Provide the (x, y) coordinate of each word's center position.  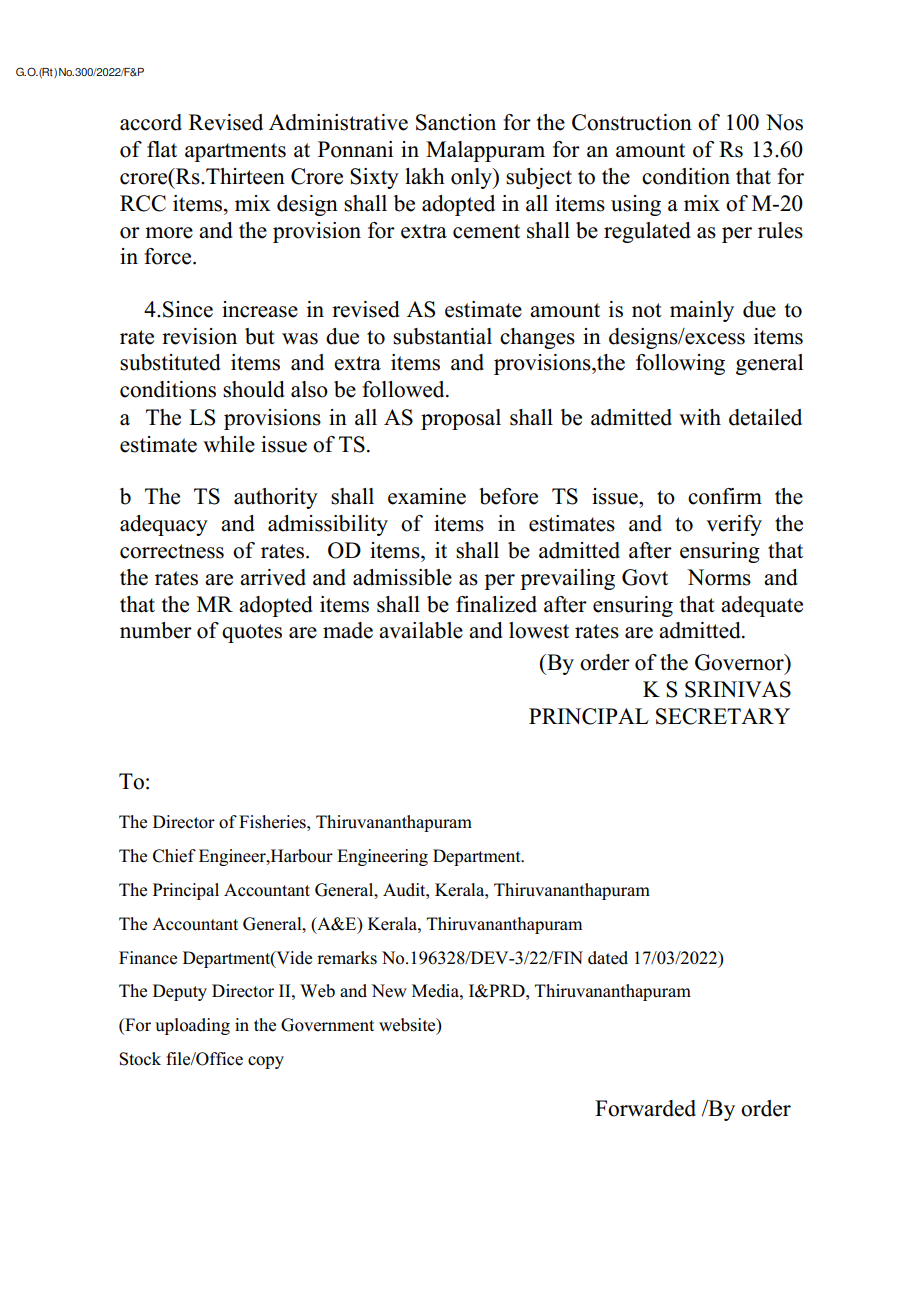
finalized (496, 604)
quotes (252, 633)
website (408, 1026)
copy (266, 1062)
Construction (632, 122)
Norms (719, 577)
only (472, 178)
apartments (235, 152)
